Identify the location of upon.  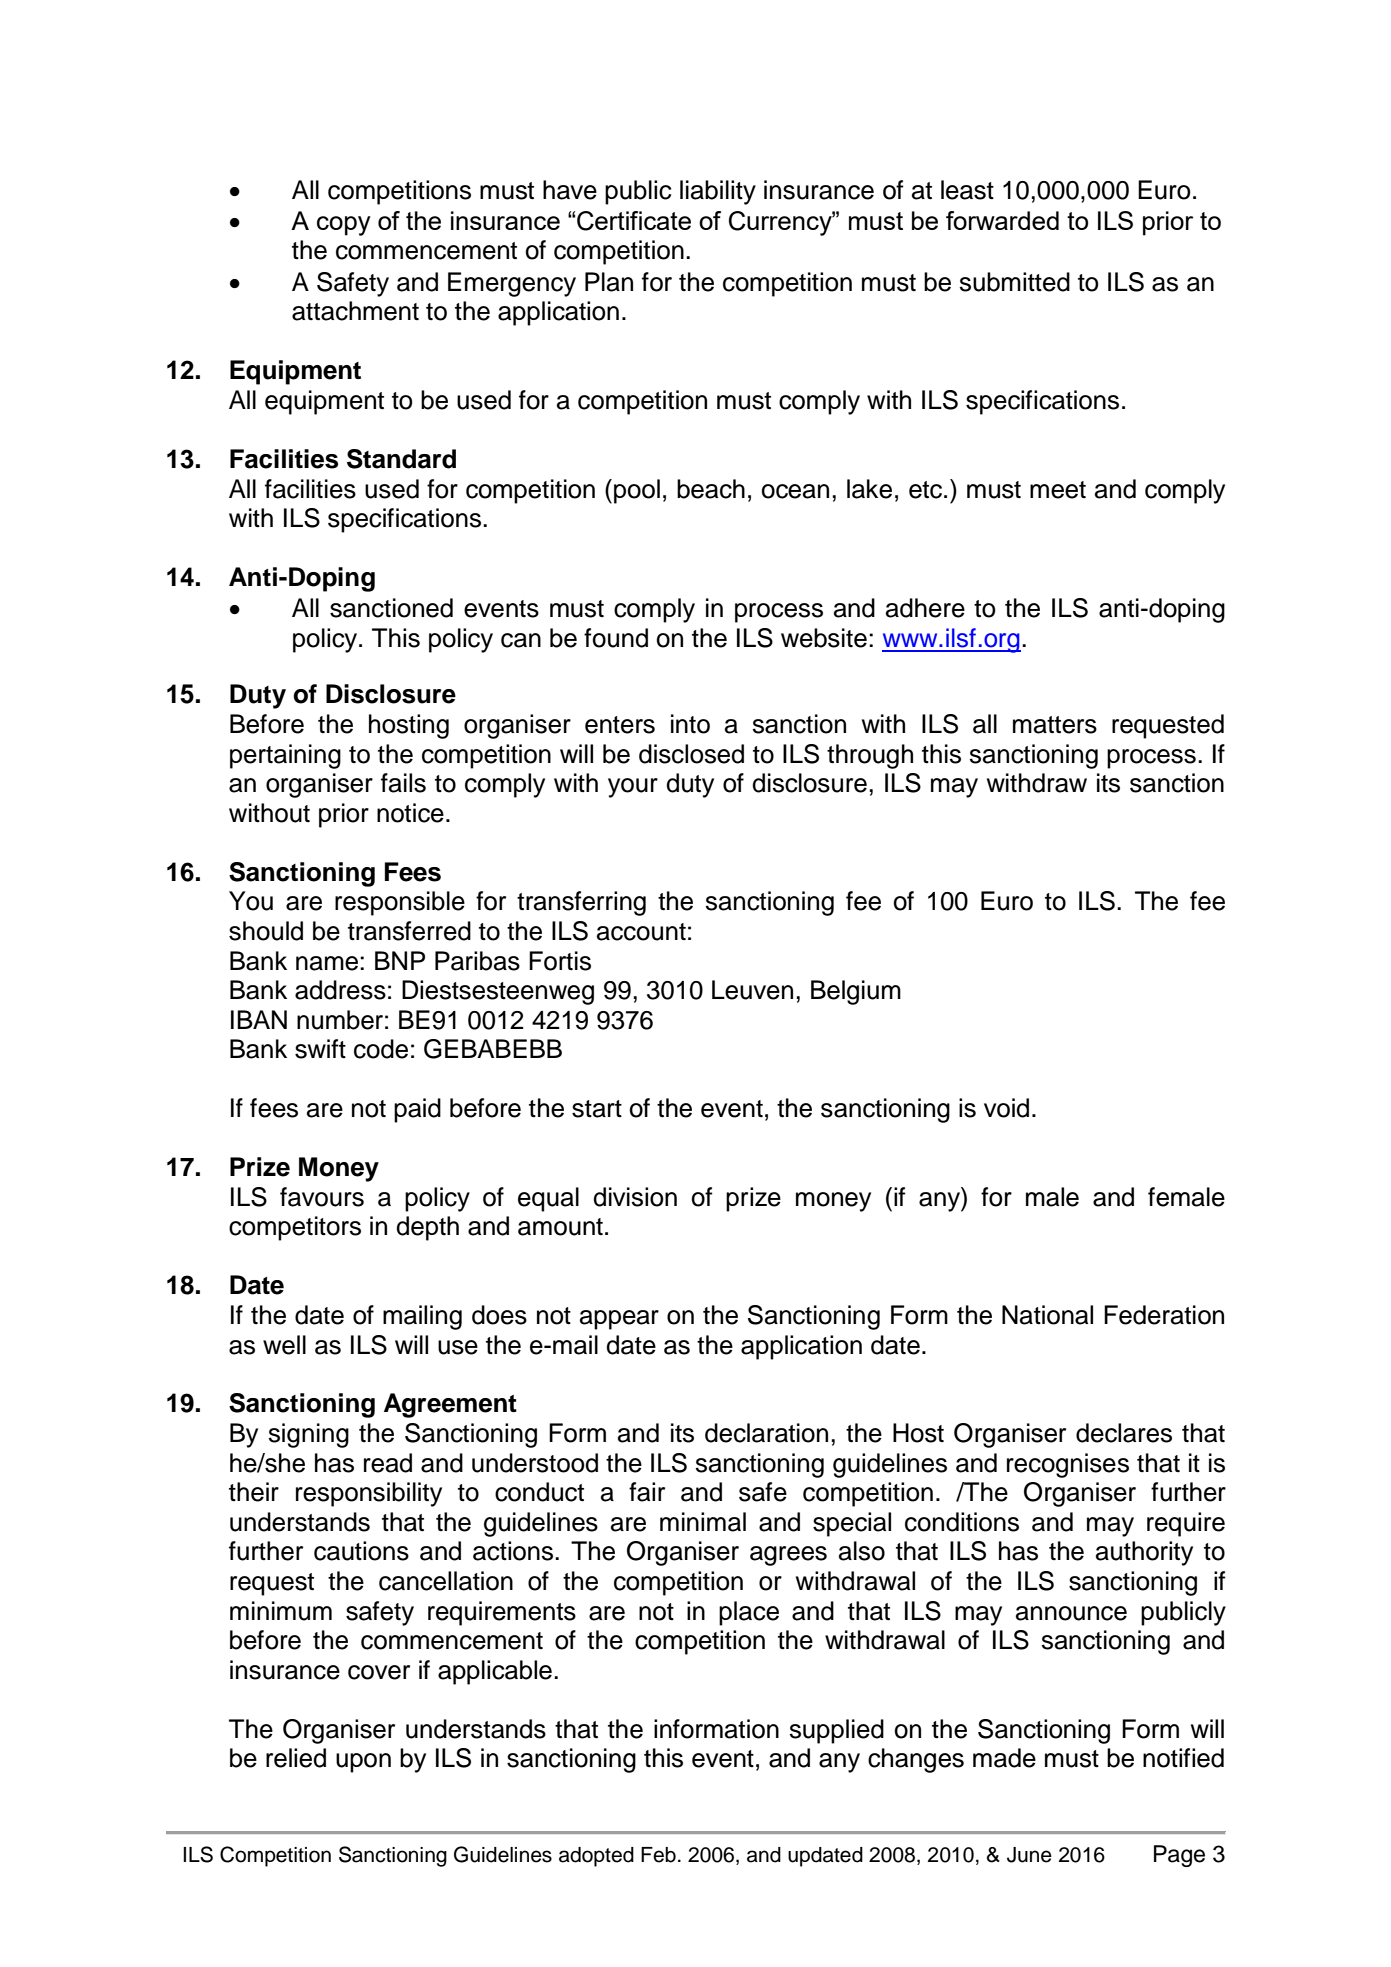
(363, 1763).
